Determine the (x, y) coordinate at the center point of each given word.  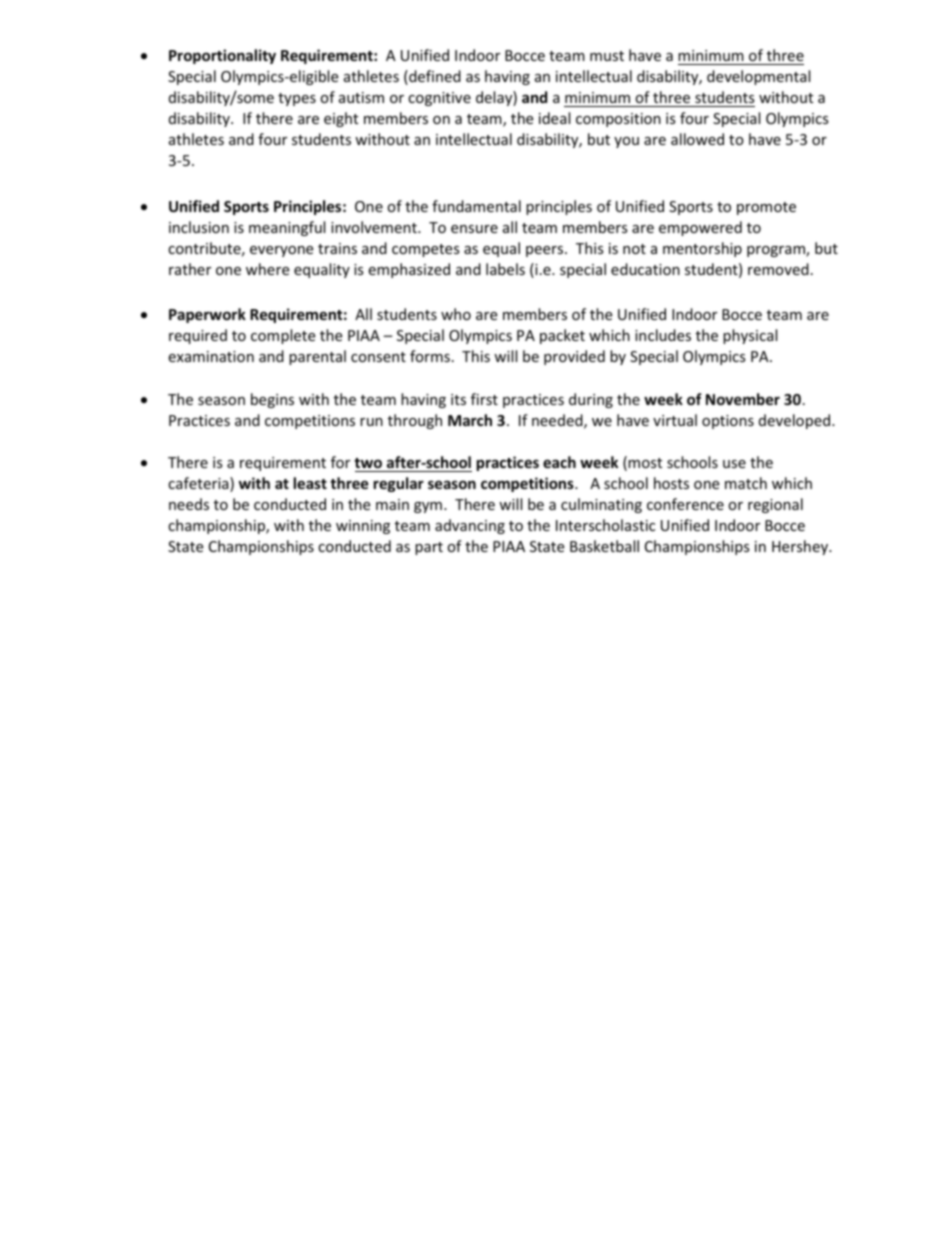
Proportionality (222, 56)
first (484, 399)
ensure (474, 229)
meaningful (287, 228)
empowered (700, 228)
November (743, 399)
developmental (758, 77)
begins (272, 400)
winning (363, 527)
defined (434, 77)
